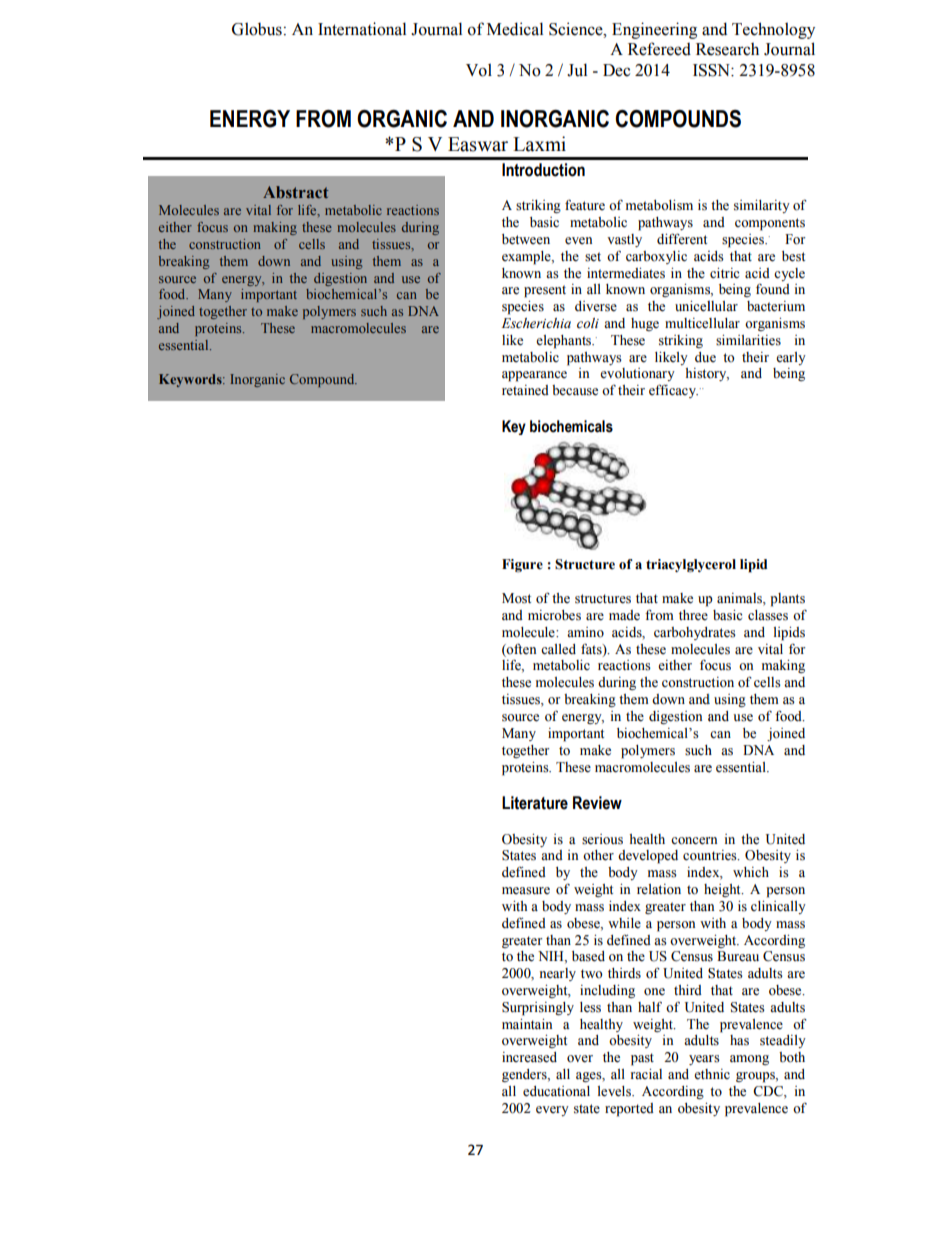  Describe the element at coordinates (257, 29) in the screenshot. I see `Globus` at that location.
